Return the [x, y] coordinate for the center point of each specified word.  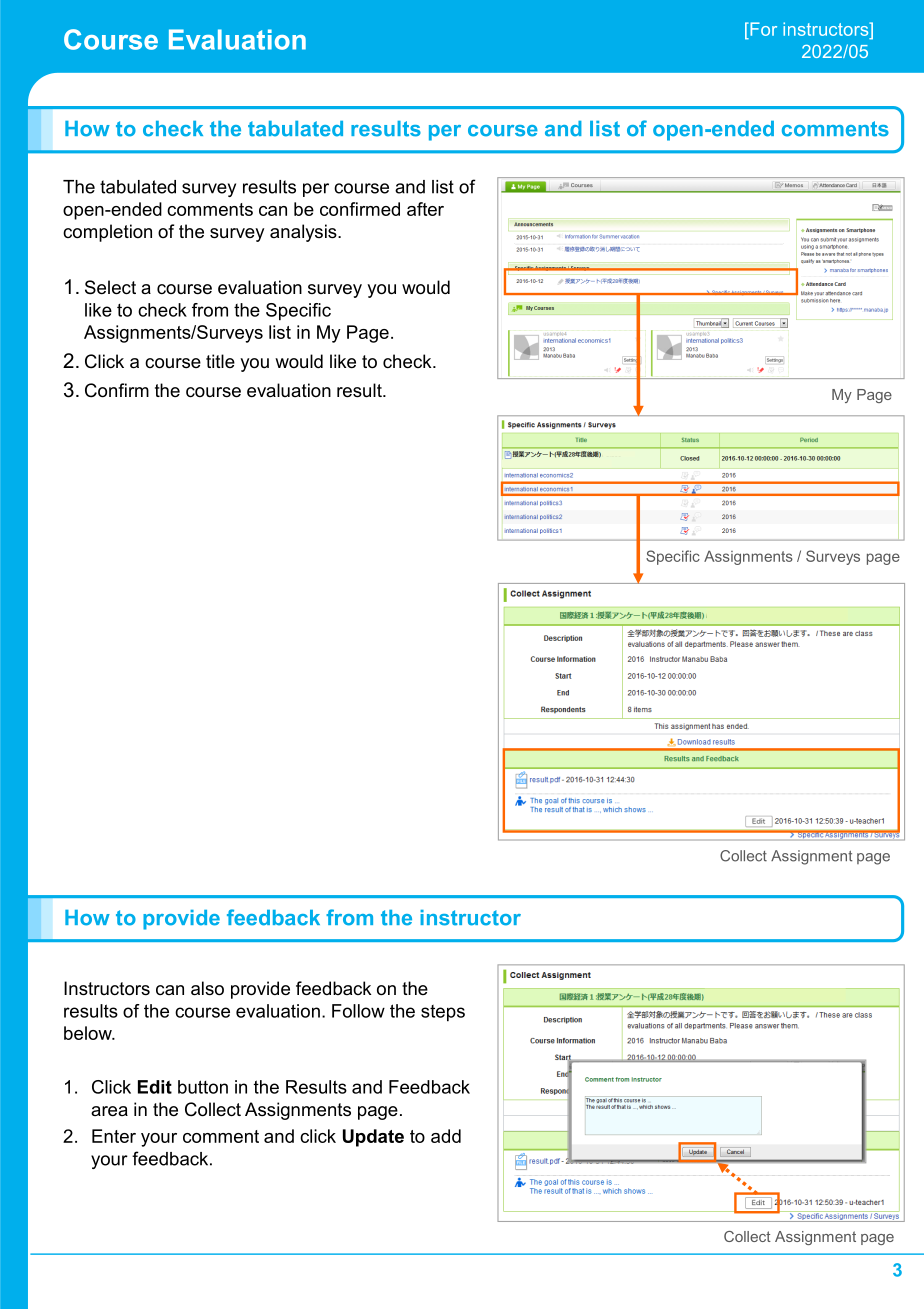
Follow [358, 1011]
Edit [155, 1087]
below [89, 1033]
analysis [304, 233]
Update [373, 1138]
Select [110, 287]
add [446, 1136]
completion [107, 233]
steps [443, 1013]
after [425, 209]
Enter [114, 1136]
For [762, 29]
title [220, 361]
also [207, 988]
